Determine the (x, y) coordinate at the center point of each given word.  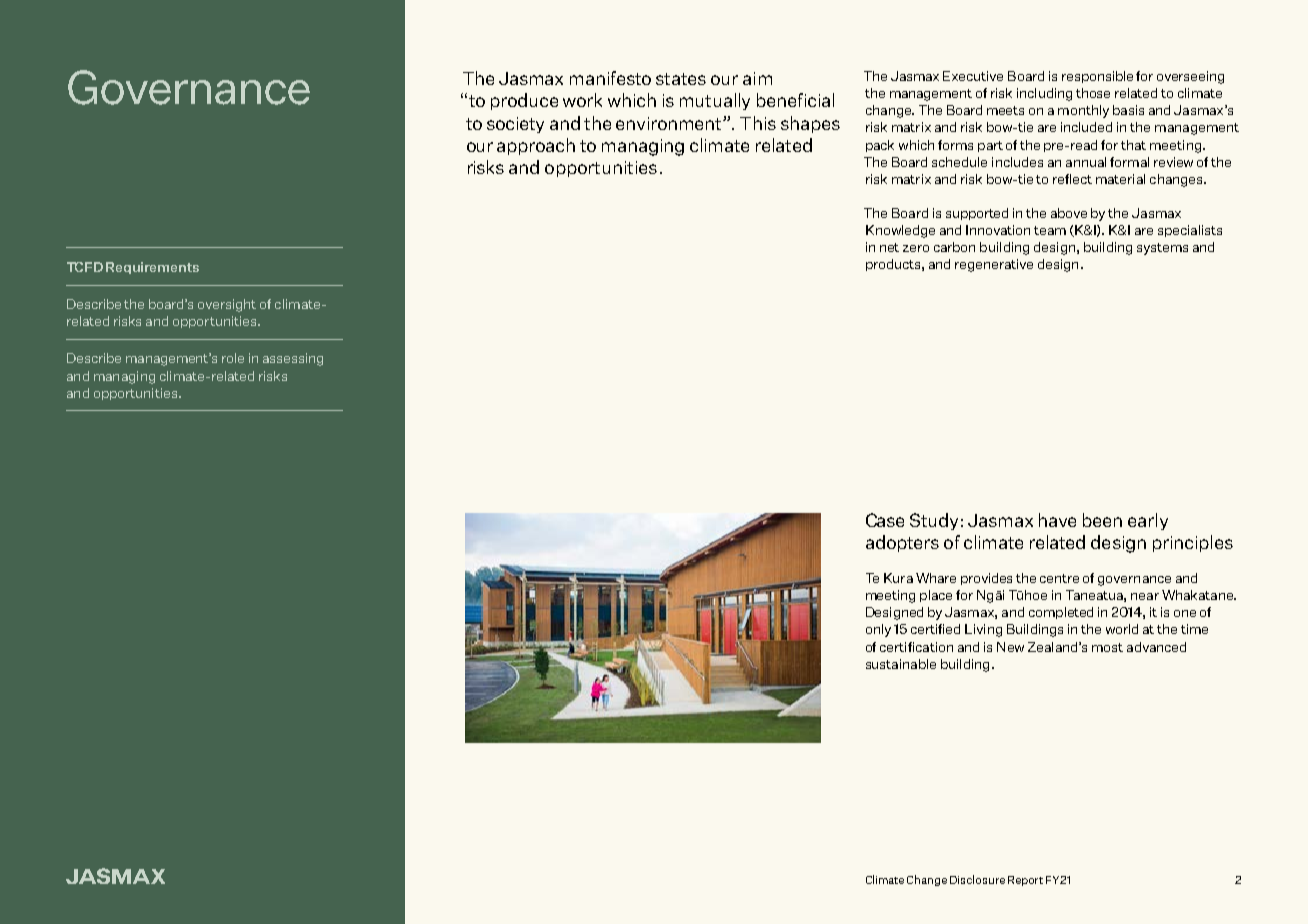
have (1057, 520)
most (1107, 647)
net (889, 247)
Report (1025, 881)
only (878, 630)
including (1044, 94)
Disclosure (977, 879)
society (515, 125)
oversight (227, 305)
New (1010, 647)
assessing (293, 359)
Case (885, 520)
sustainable (901, 664)
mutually (715, 101)
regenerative (994, 265)
